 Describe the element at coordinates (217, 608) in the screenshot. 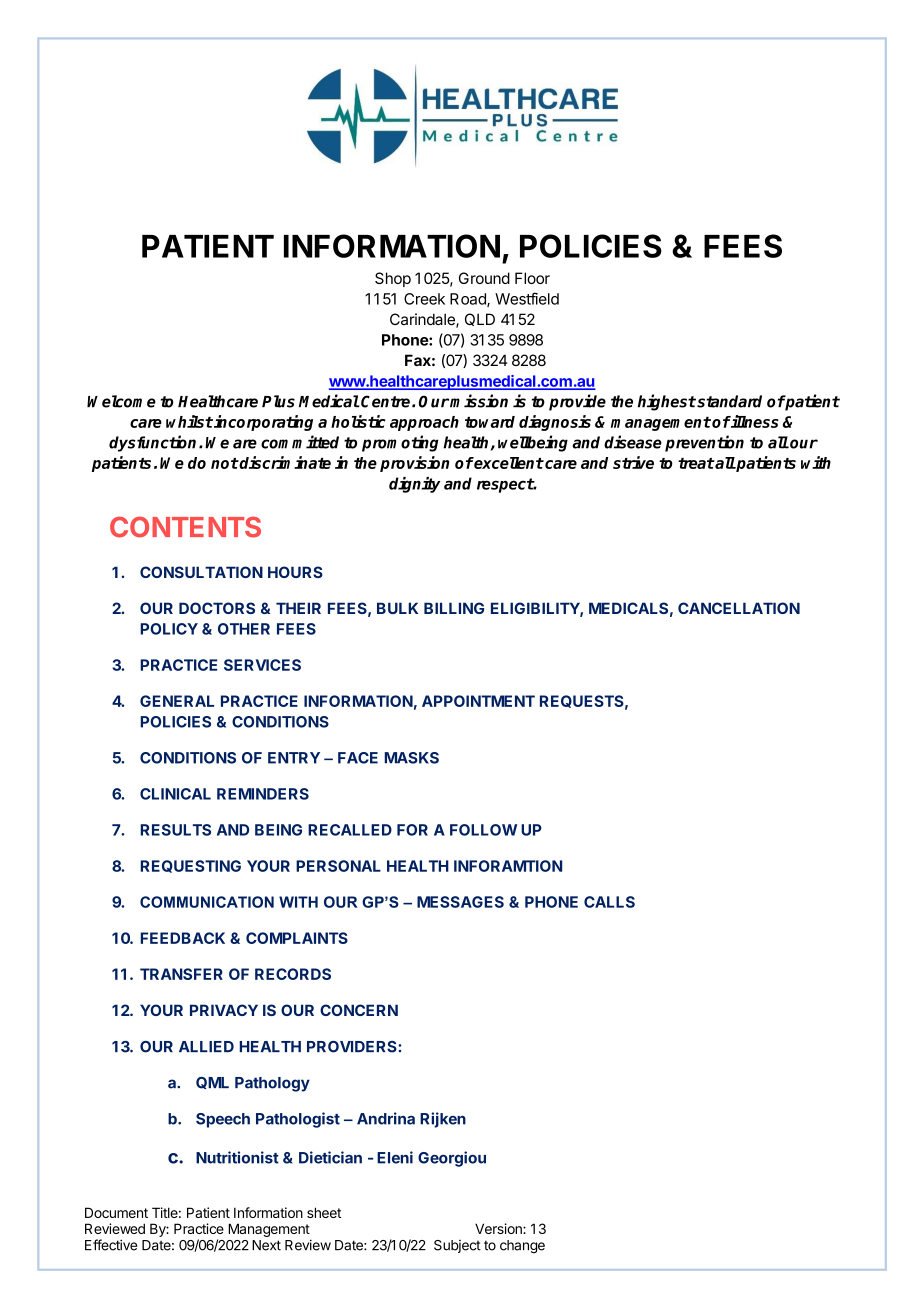

I see `DOCTORS` at that location.
